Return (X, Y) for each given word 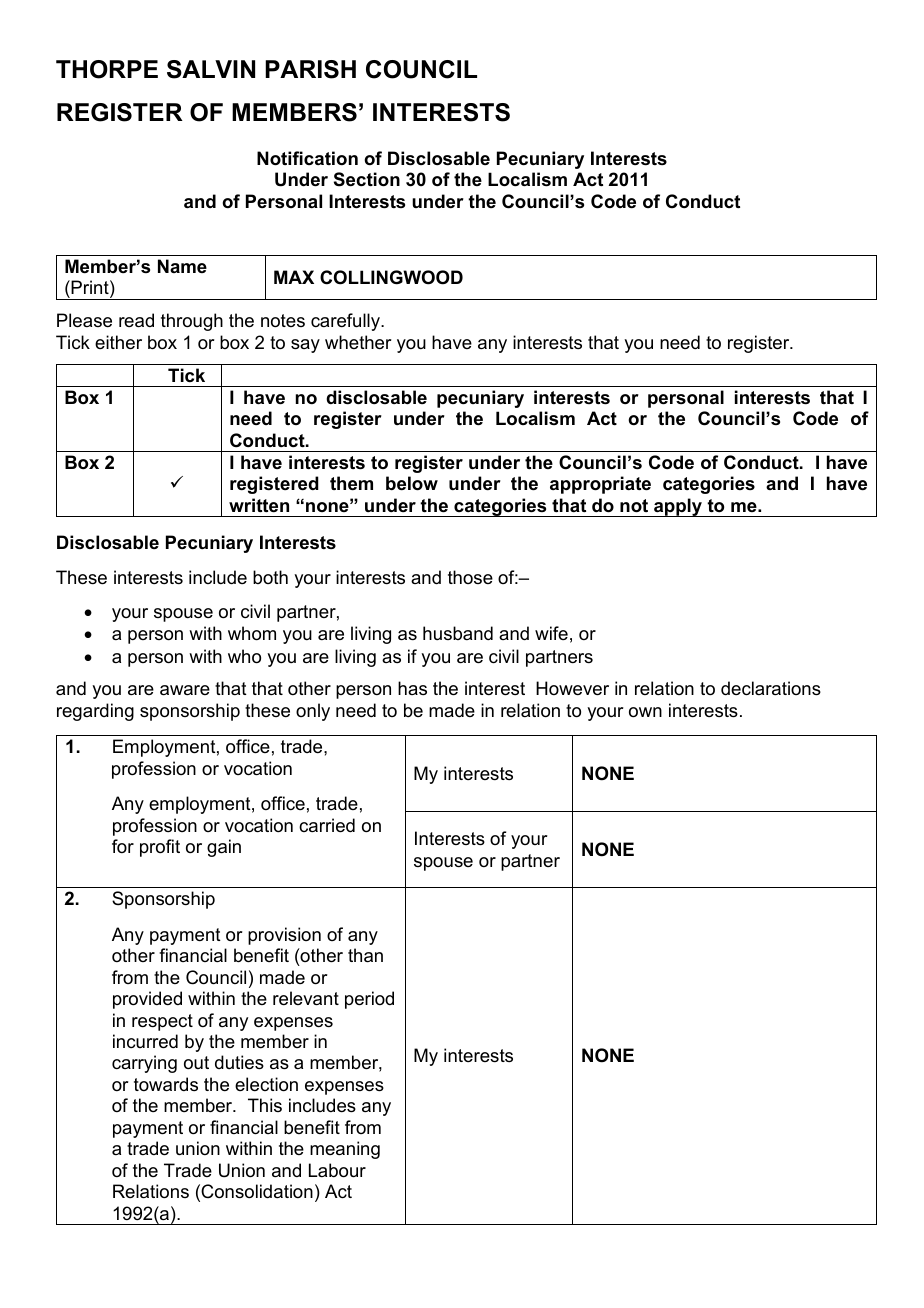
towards (166, 1084)
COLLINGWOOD (391, 277)
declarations (771, 688)
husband (458, 633)
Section (367, 179)
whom (252, 633)
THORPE (107, 69)
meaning (345, 1150)
